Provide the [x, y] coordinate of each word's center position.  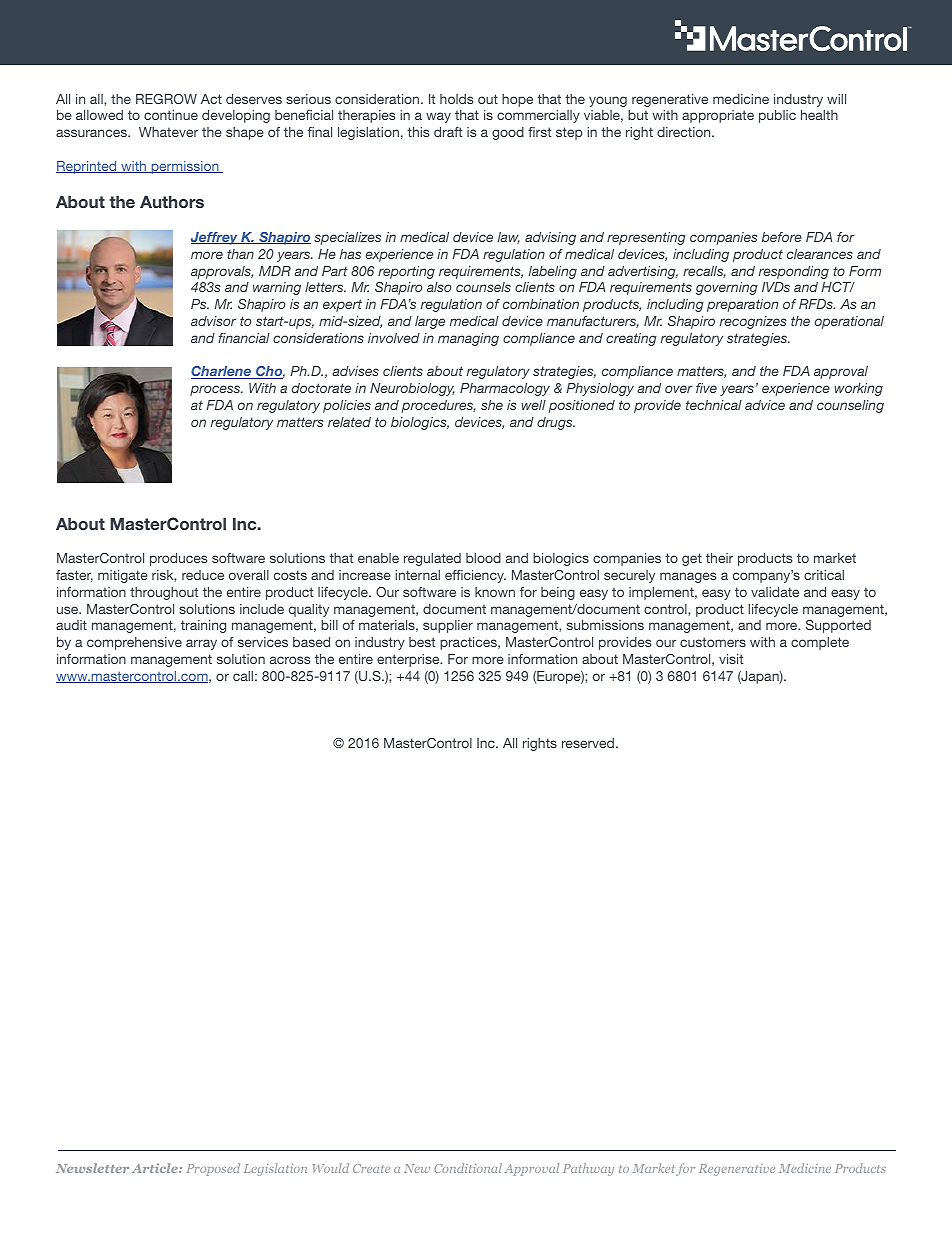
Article [156, 1168]
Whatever [168, 132]
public [777, 116]
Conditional [468, 1168]
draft [448, 132]
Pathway [588, 1169]
